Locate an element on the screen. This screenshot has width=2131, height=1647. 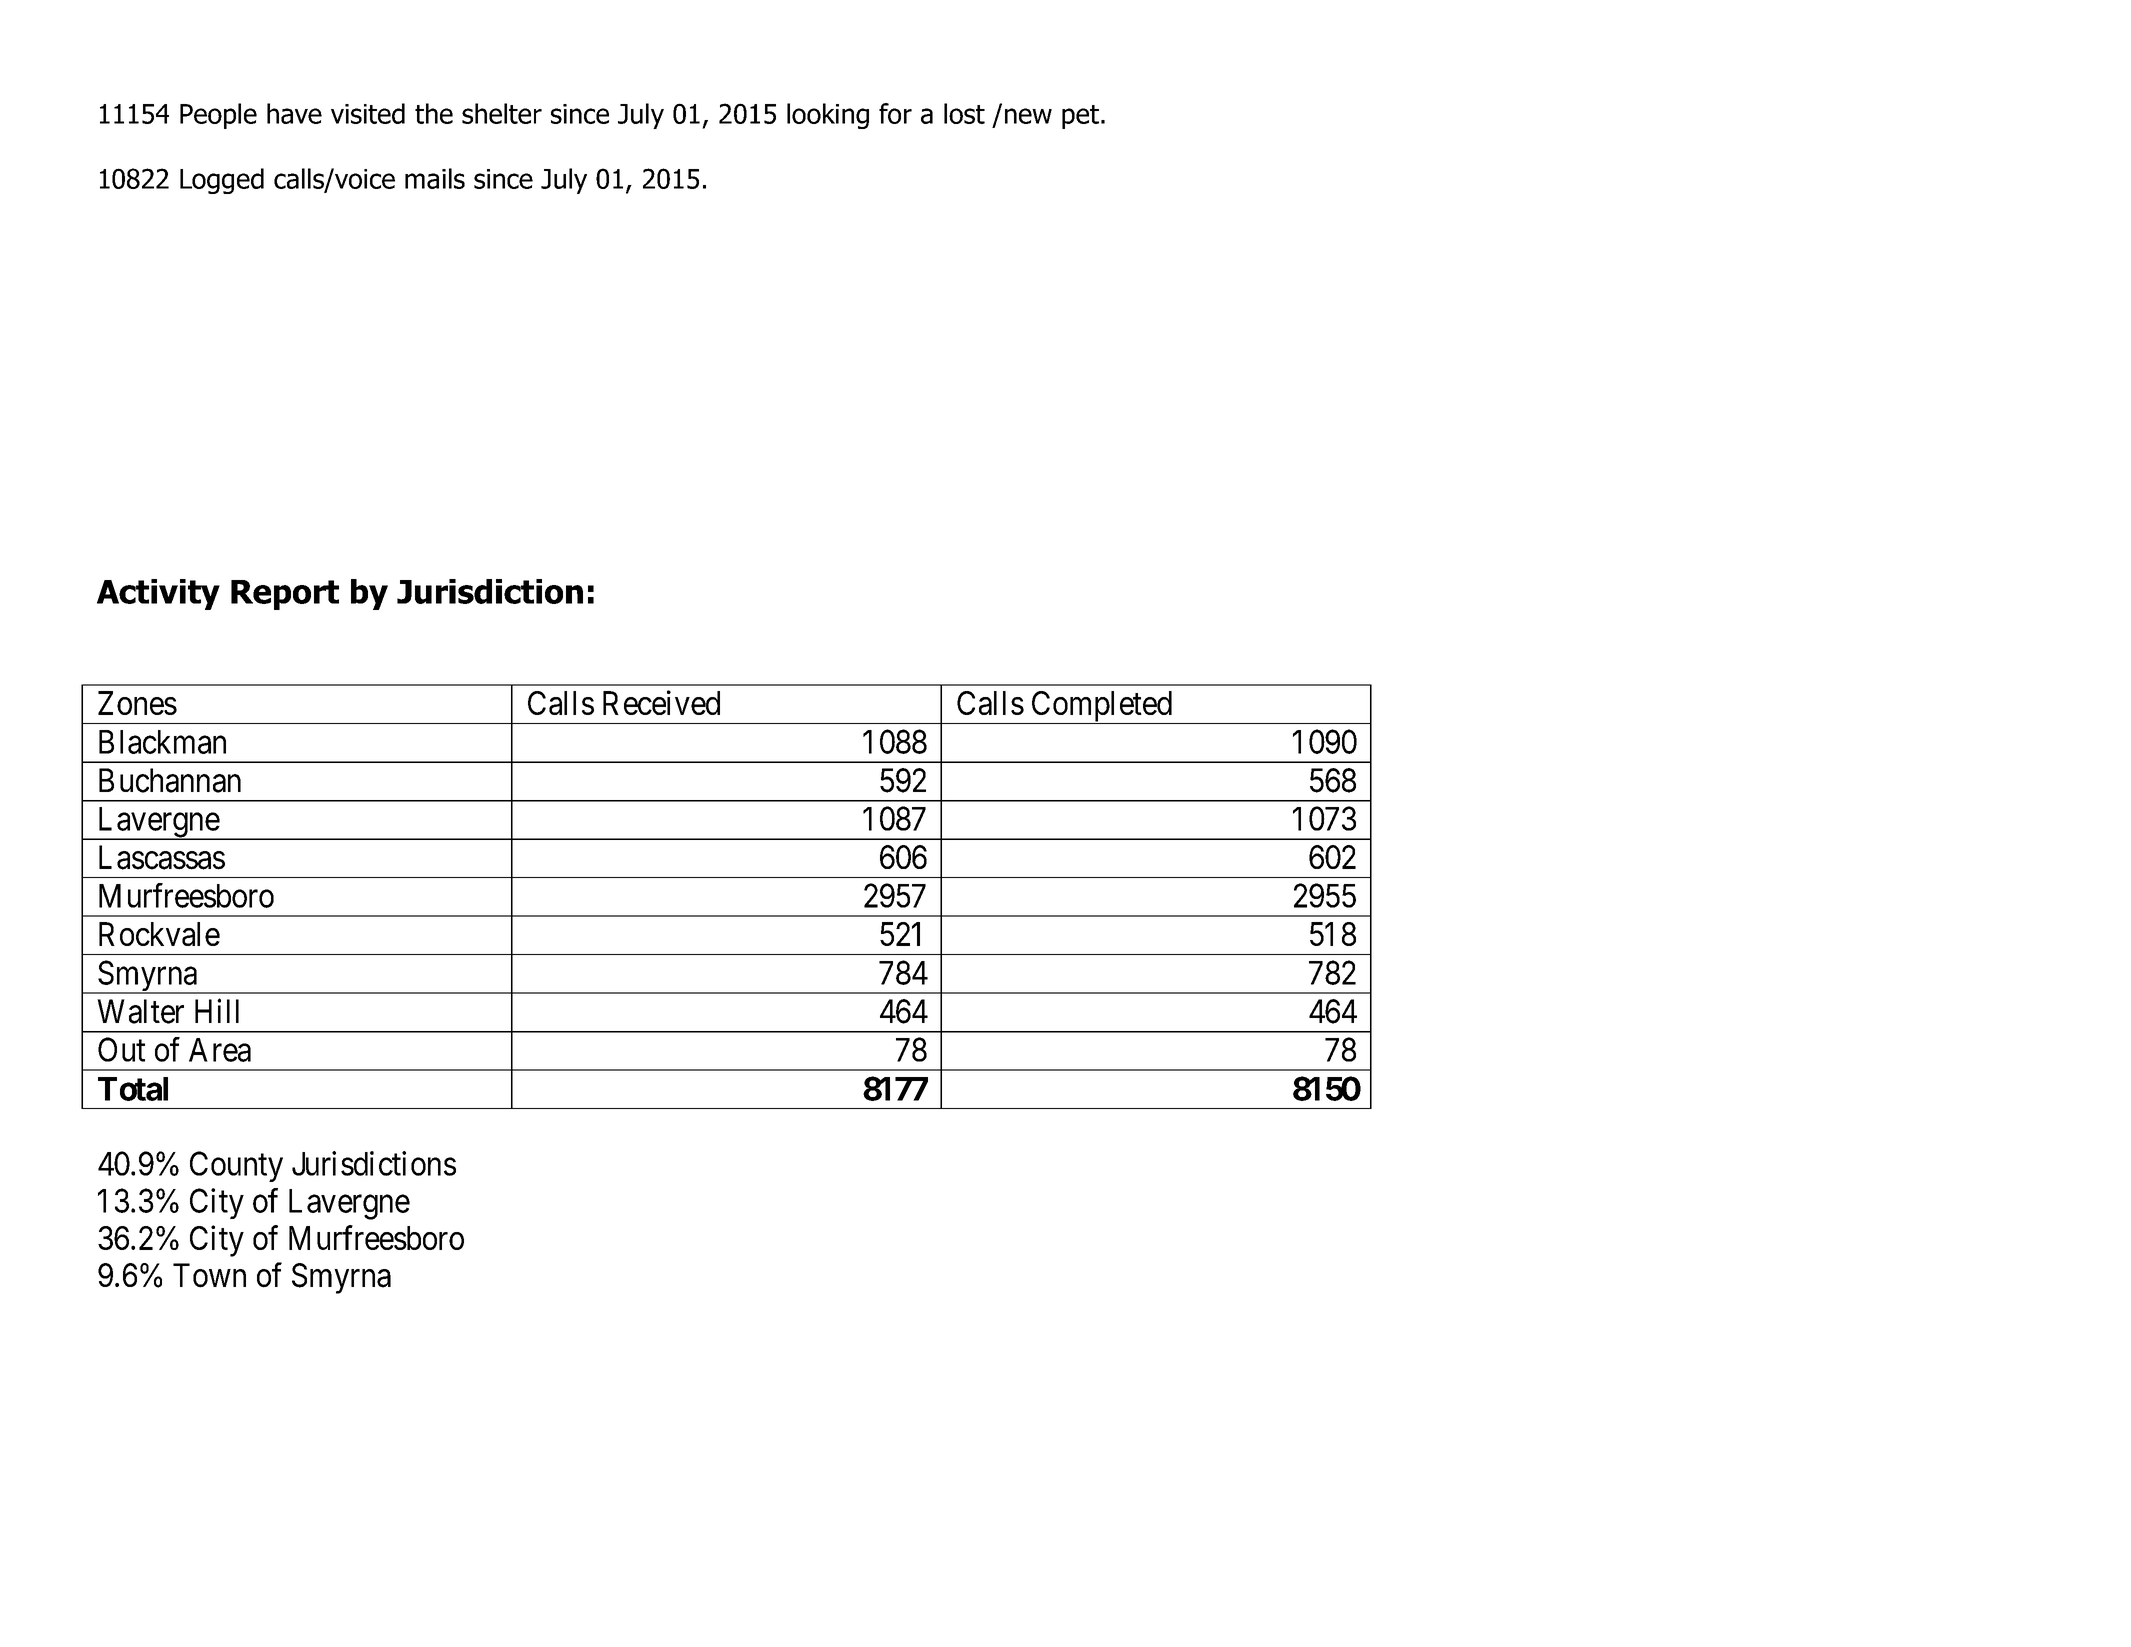
Logged is located at coordinates (222, 181).
